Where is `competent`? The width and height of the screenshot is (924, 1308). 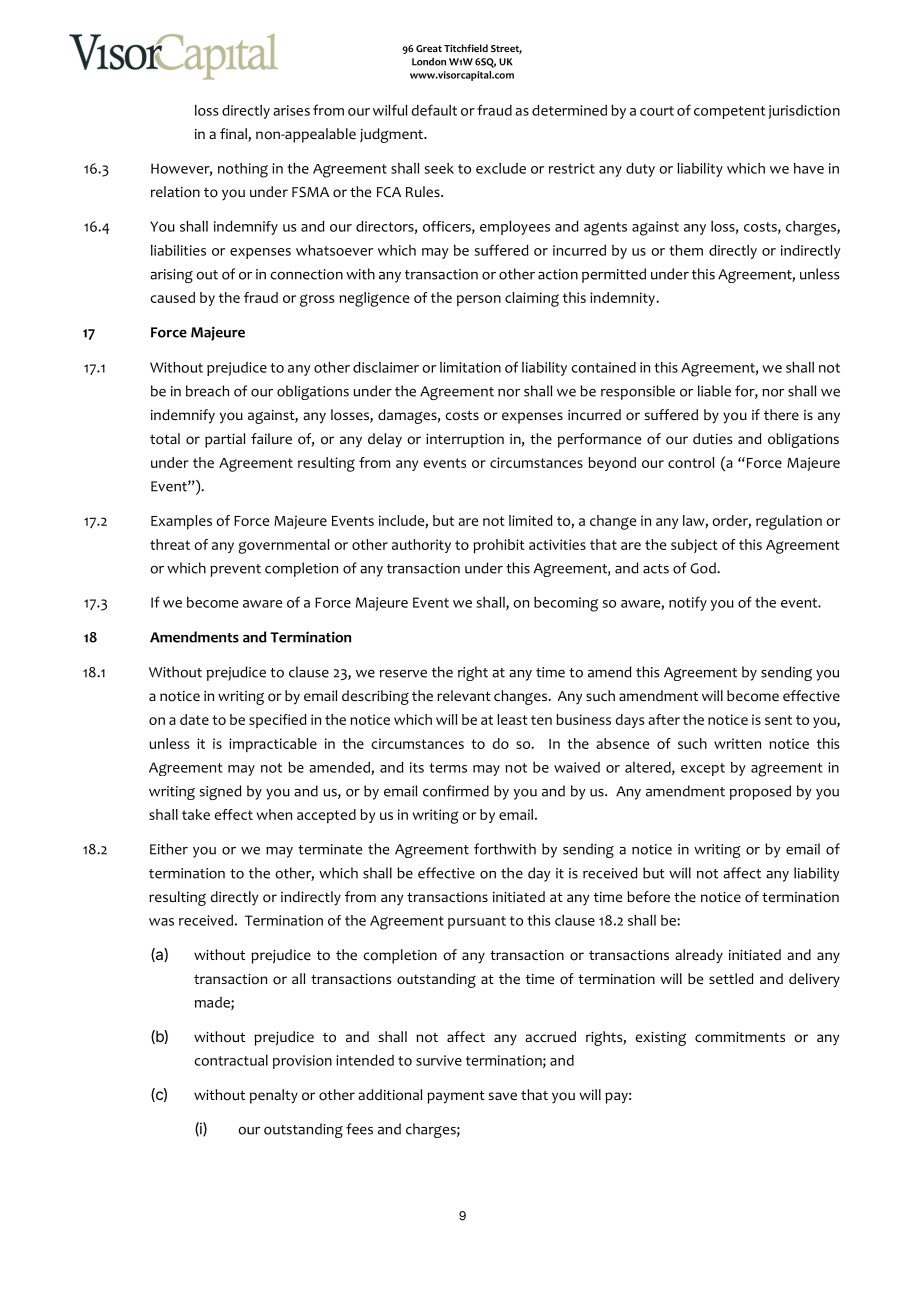 competent is located at coordinates (729, 112).
